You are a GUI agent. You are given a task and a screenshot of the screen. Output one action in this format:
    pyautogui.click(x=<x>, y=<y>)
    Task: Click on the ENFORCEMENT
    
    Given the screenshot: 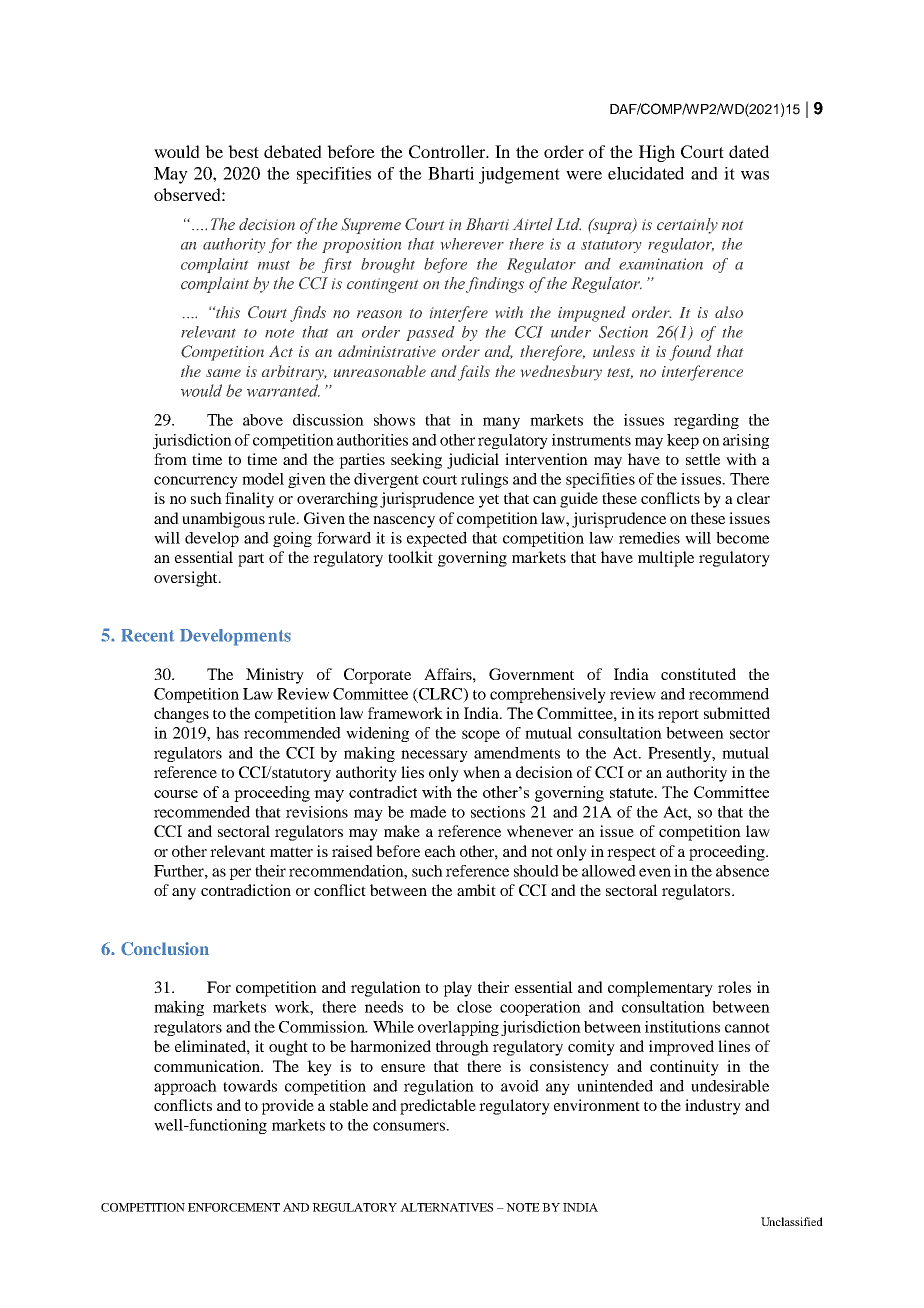 What is the action you would take?
    pyautogui.click(x=234, y=1207)
